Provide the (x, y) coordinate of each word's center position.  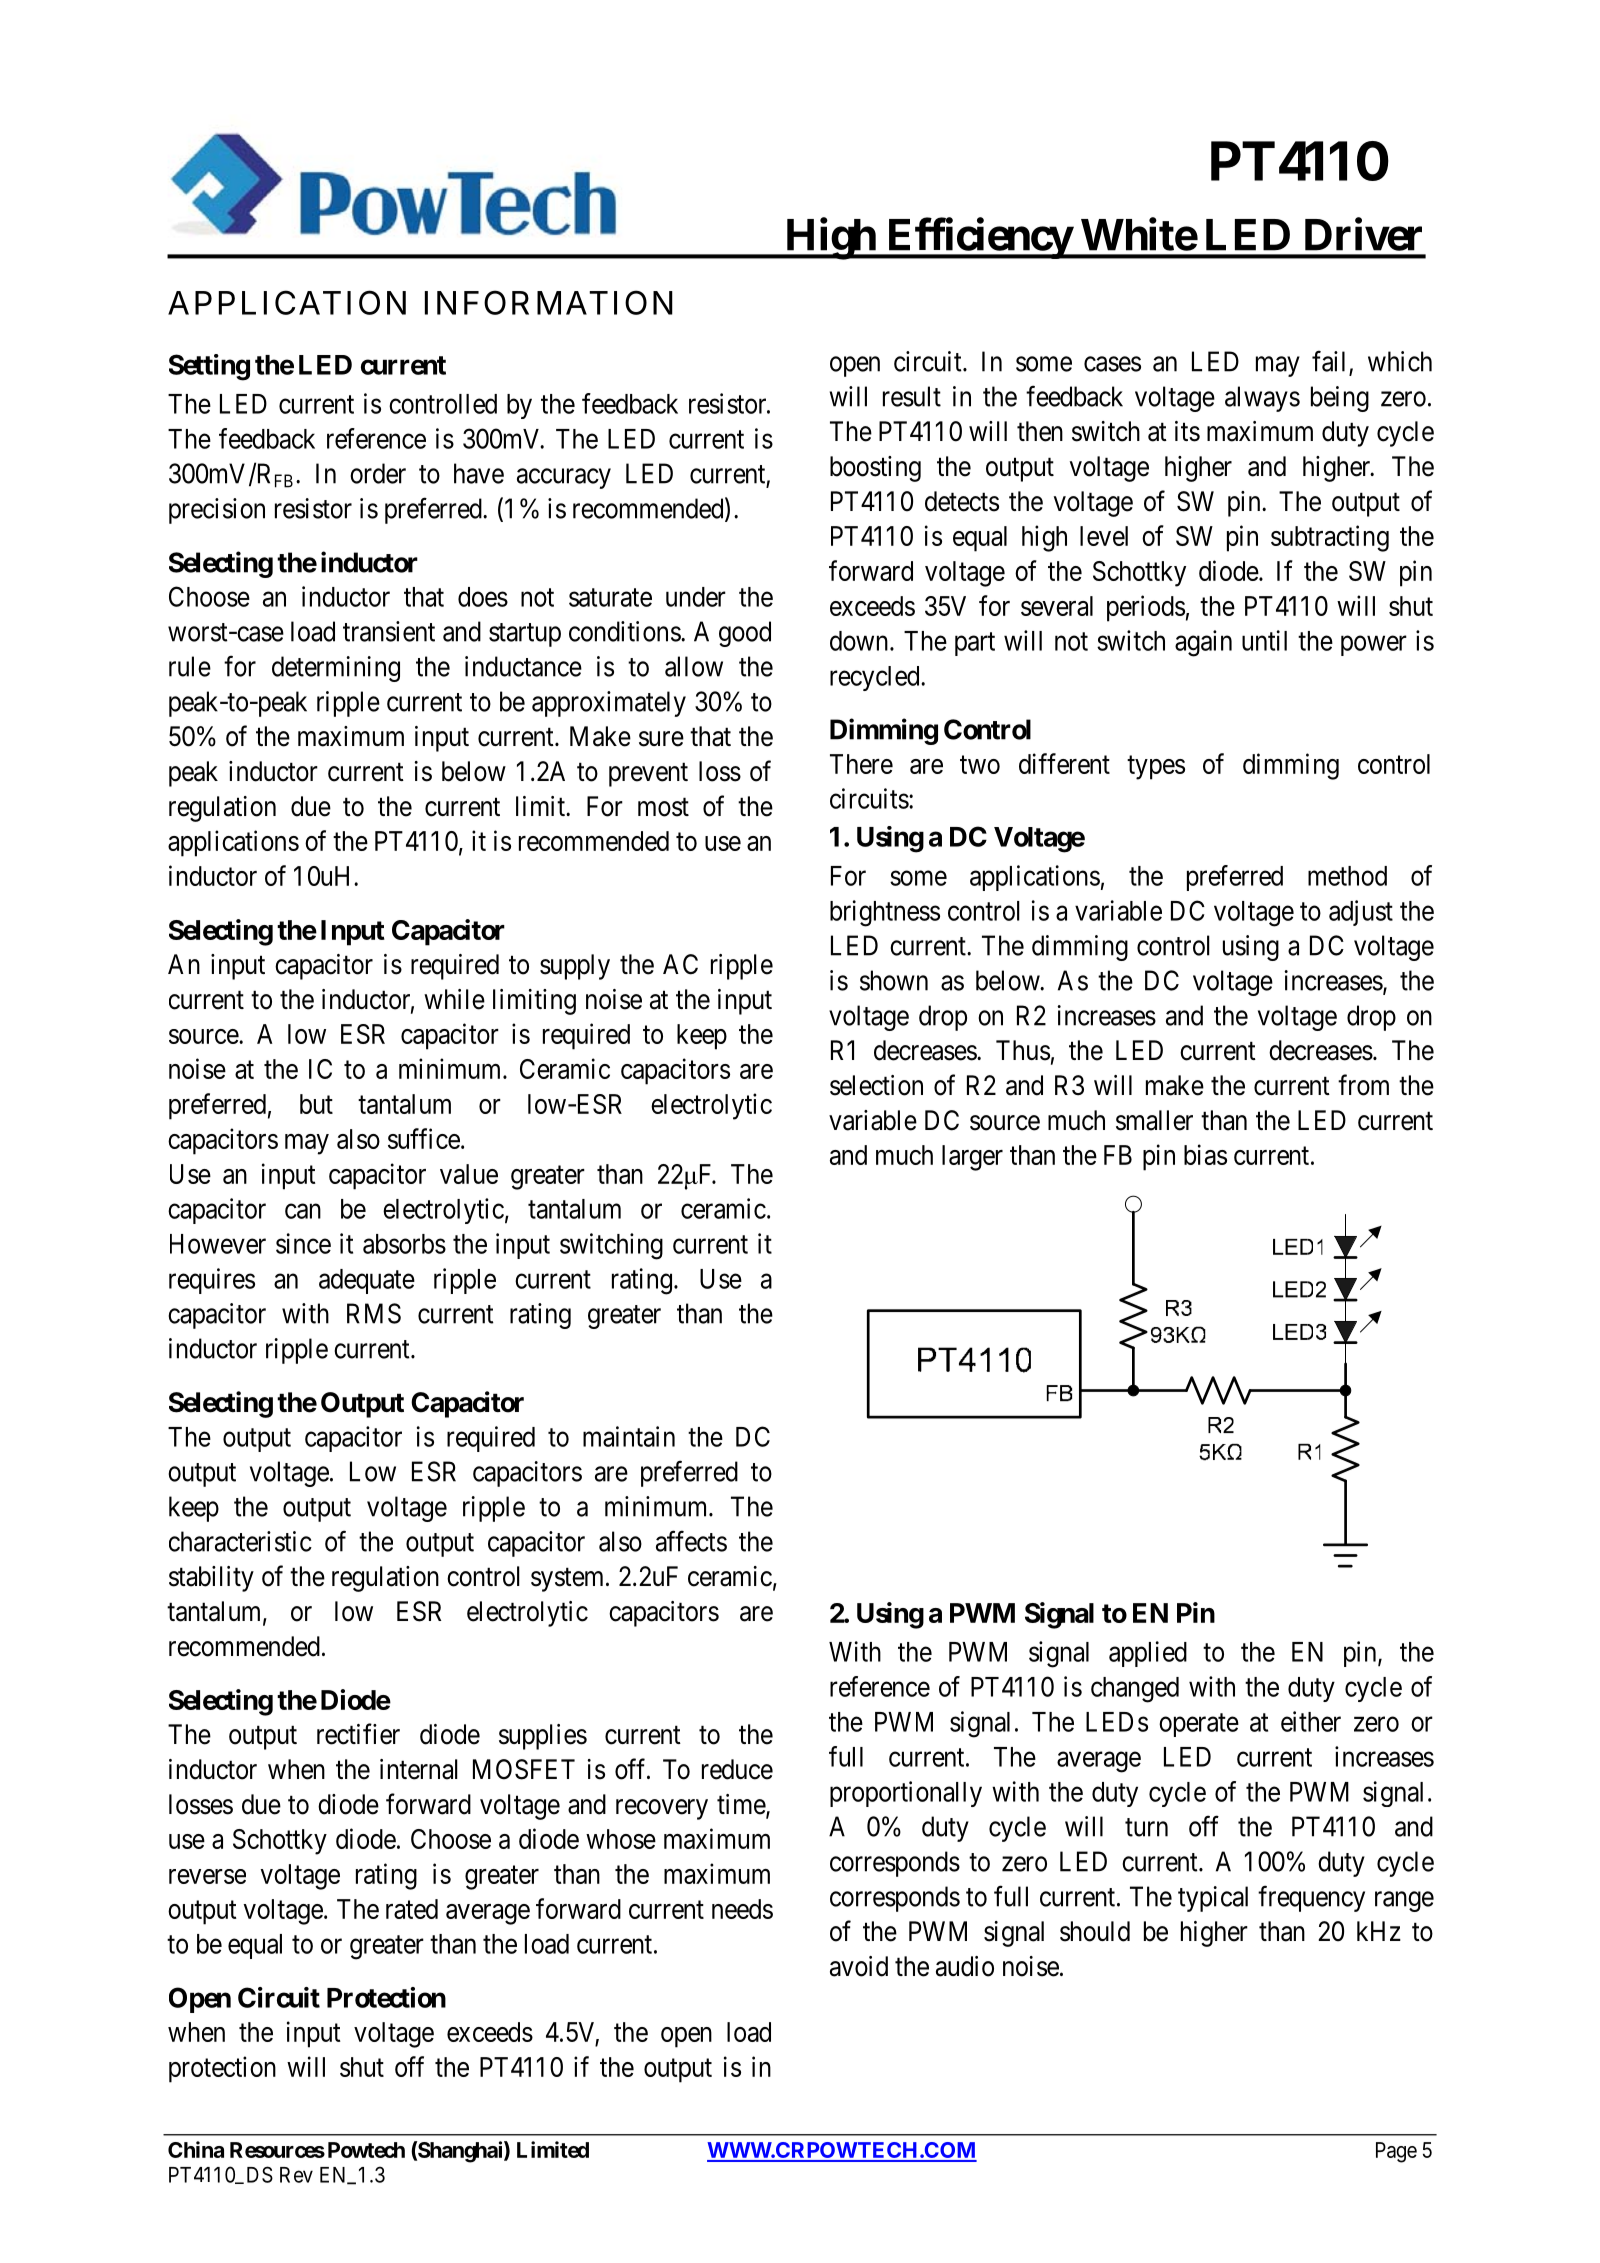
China (196, 2149)
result (912, 396)
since (303, 1243)
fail (1328, 361)
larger (972, 1158)
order (378, 473)
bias (1205, 1154)
